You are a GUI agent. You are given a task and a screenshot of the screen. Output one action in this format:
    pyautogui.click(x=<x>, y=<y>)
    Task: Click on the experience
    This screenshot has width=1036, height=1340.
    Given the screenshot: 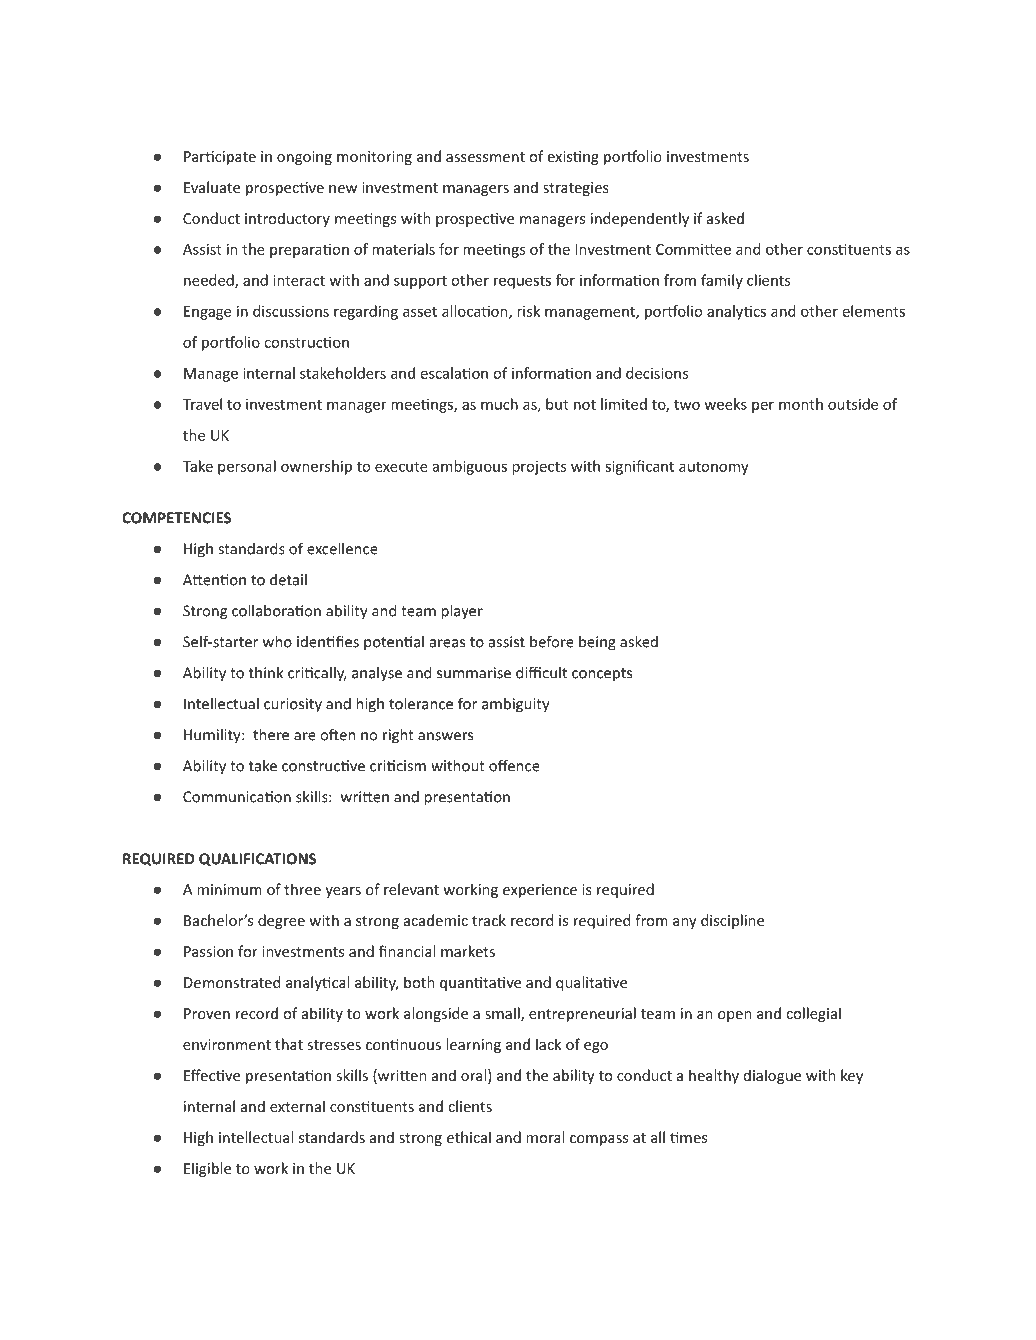 What is the action you would take?
    pyautogui.click(x=540, y=891)
